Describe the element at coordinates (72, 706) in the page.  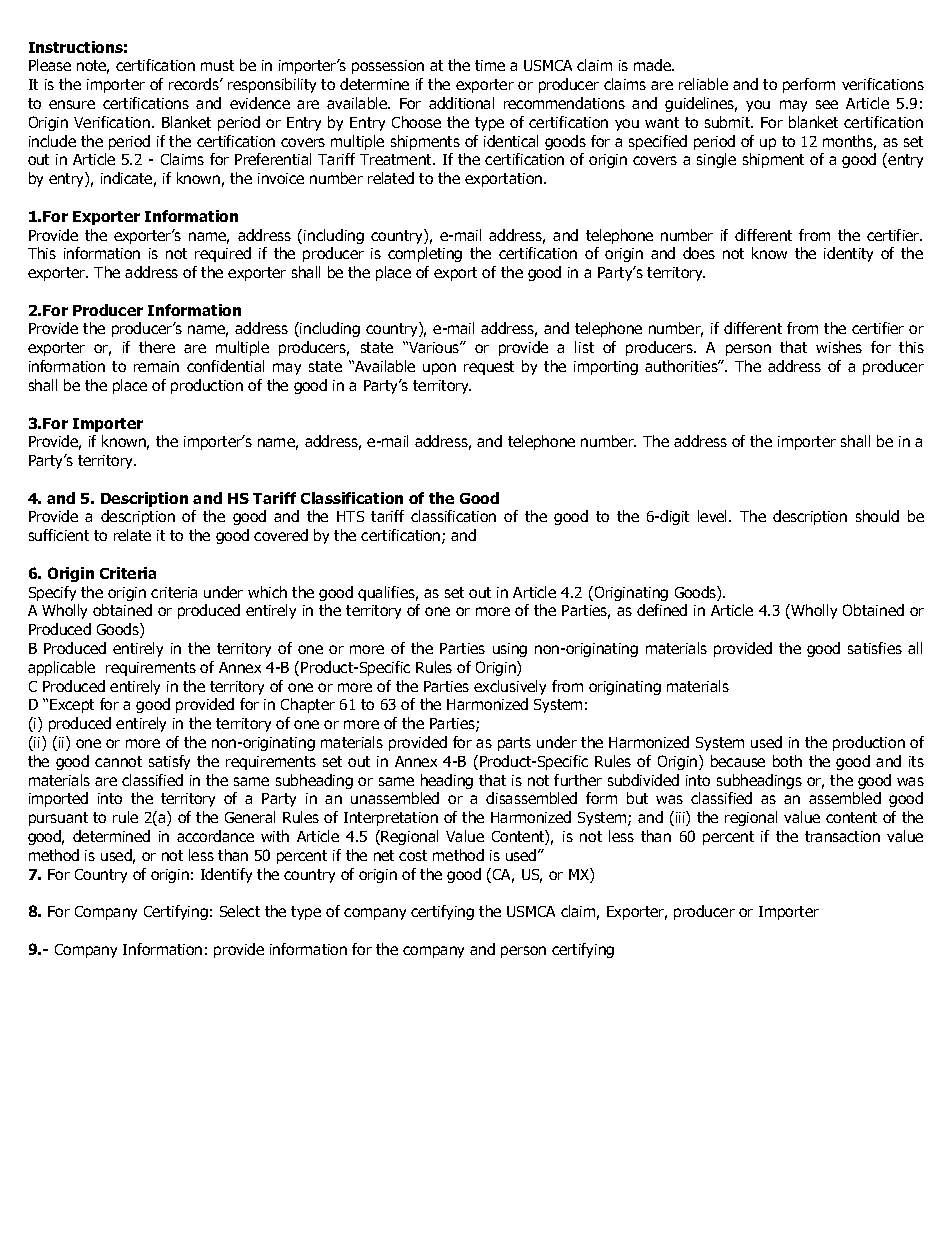
I see `Except` at that location.
